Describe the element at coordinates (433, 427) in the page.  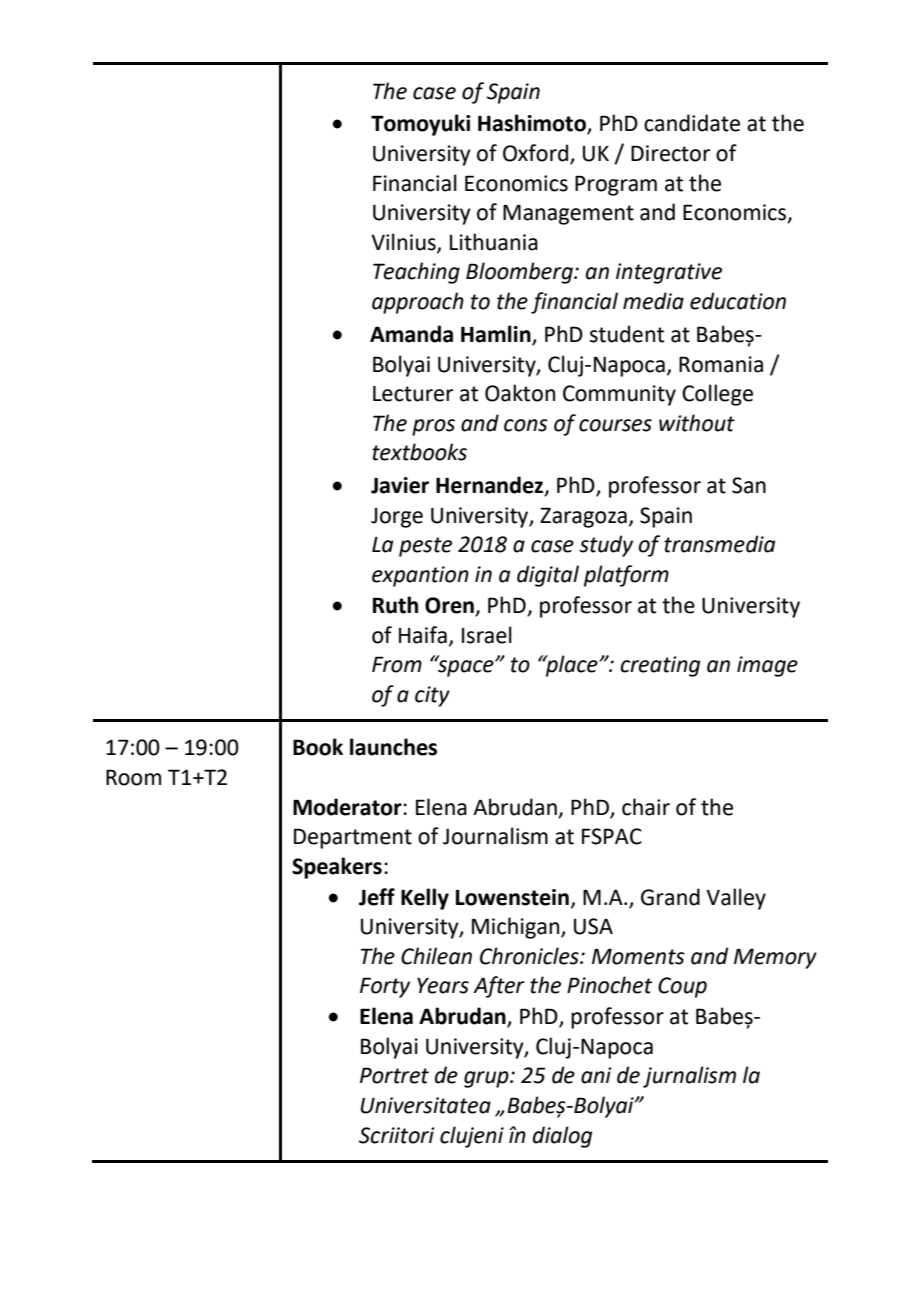
I see `pros` at that location.
